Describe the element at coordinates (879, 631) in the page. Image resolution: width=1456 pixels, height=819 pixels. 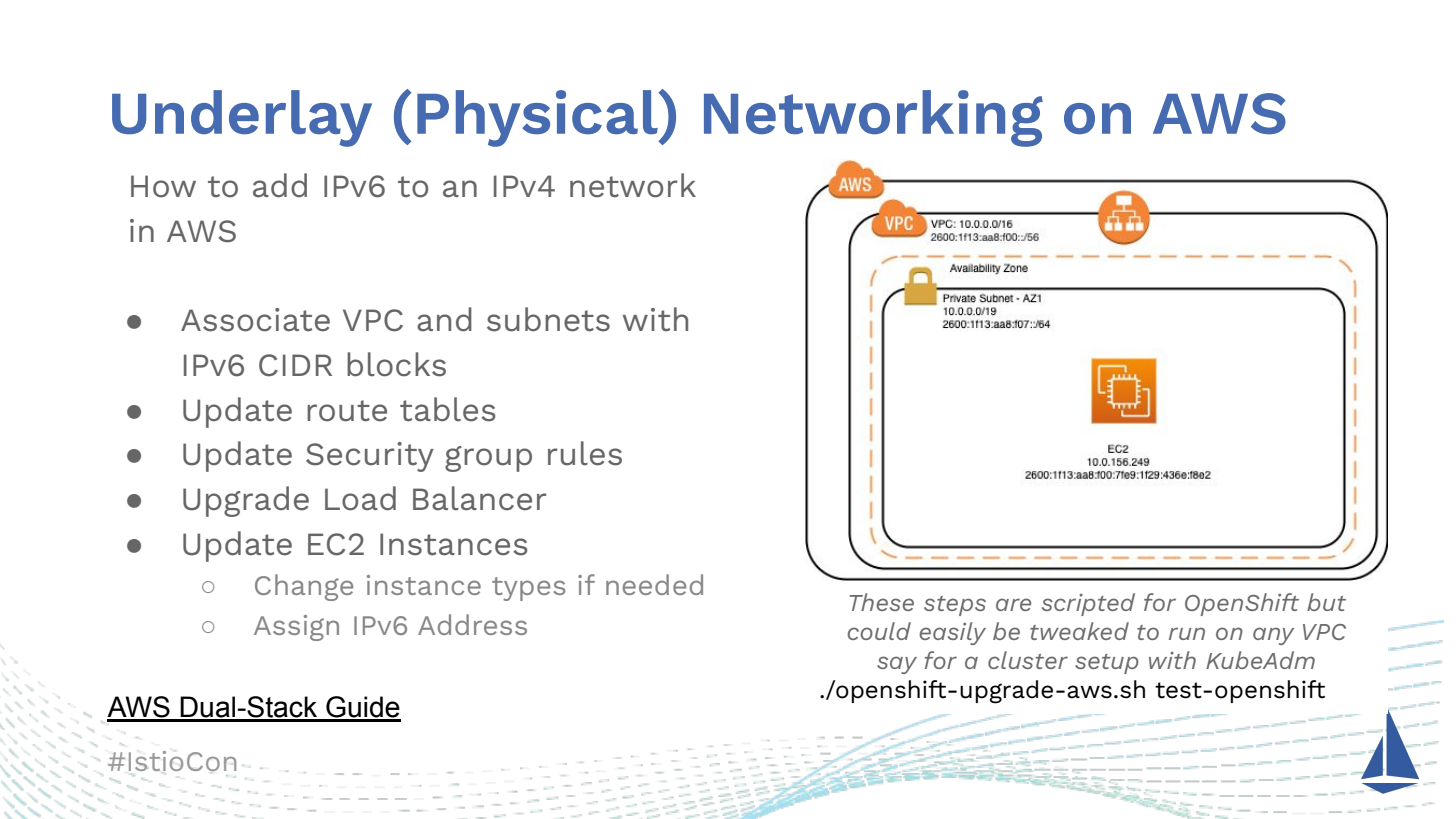
I see `could` at that location.
